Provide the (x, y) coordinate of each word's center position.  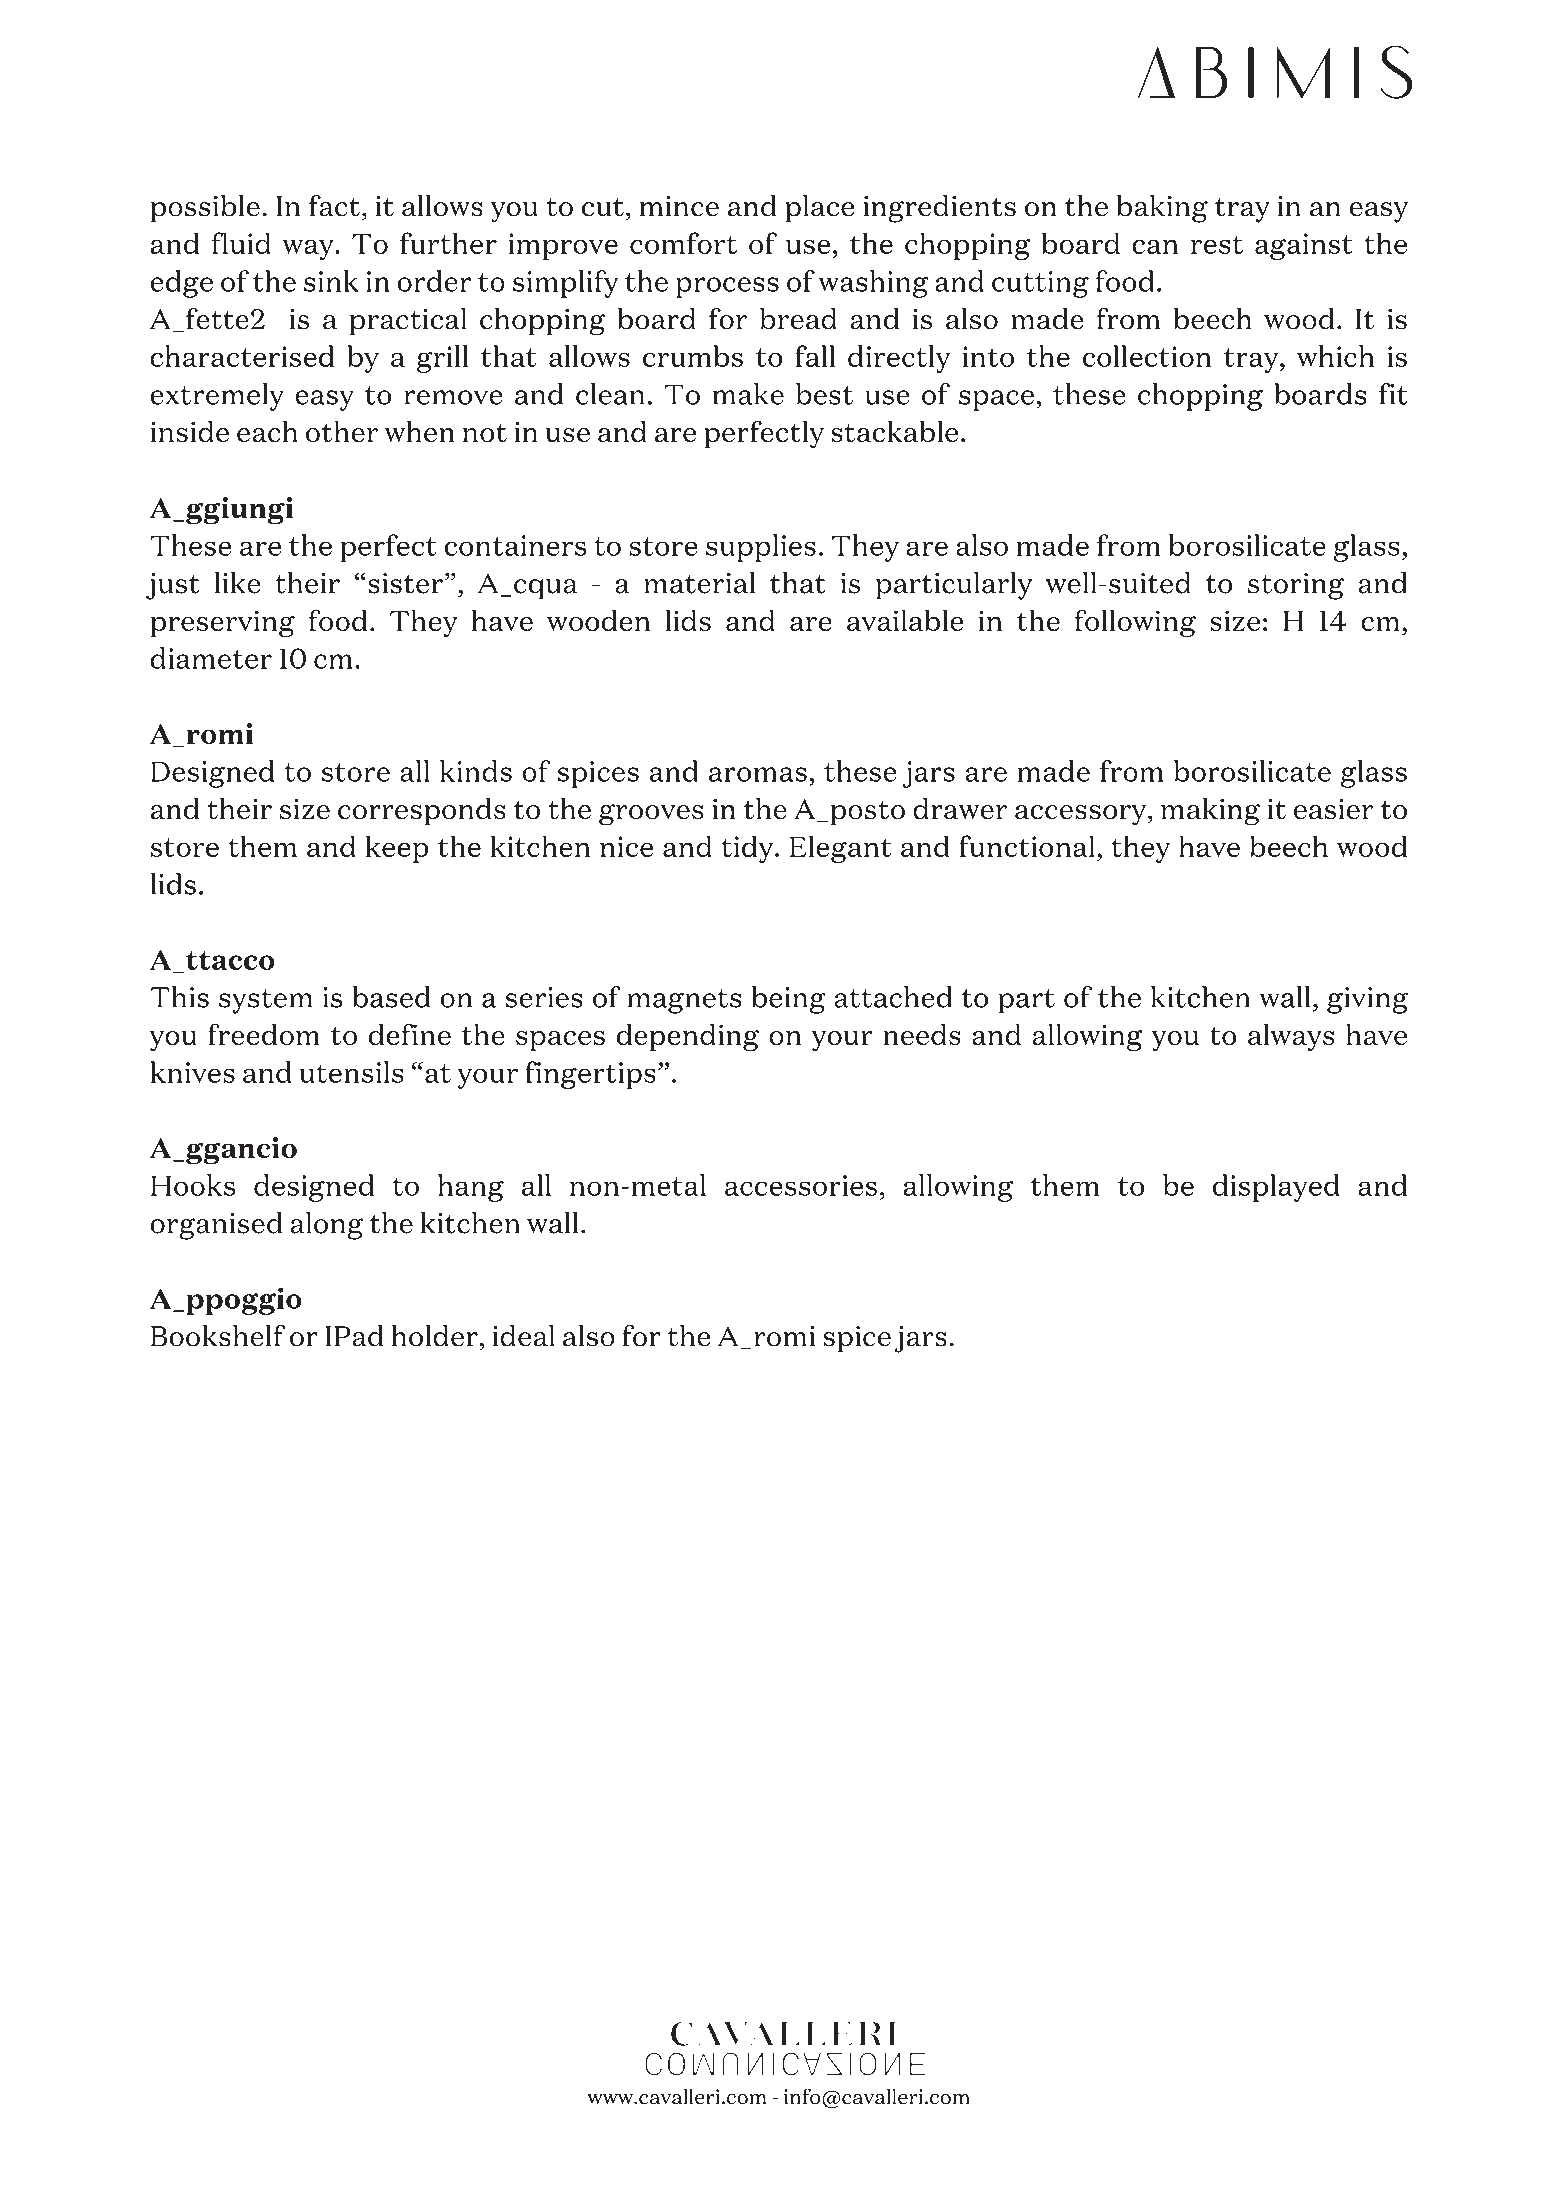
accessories (801, 1185)
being (788, 1000)
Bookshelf (218, 1336)
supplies (761, 548)
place (819, 209)
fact (334, 206)
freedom (264, 1034)
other (342, 432)
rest (1217, 244)
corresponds (422, 811)
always (1291, 1037)
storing (1296, 586)
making (1210, 812)
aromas (758, 774)
